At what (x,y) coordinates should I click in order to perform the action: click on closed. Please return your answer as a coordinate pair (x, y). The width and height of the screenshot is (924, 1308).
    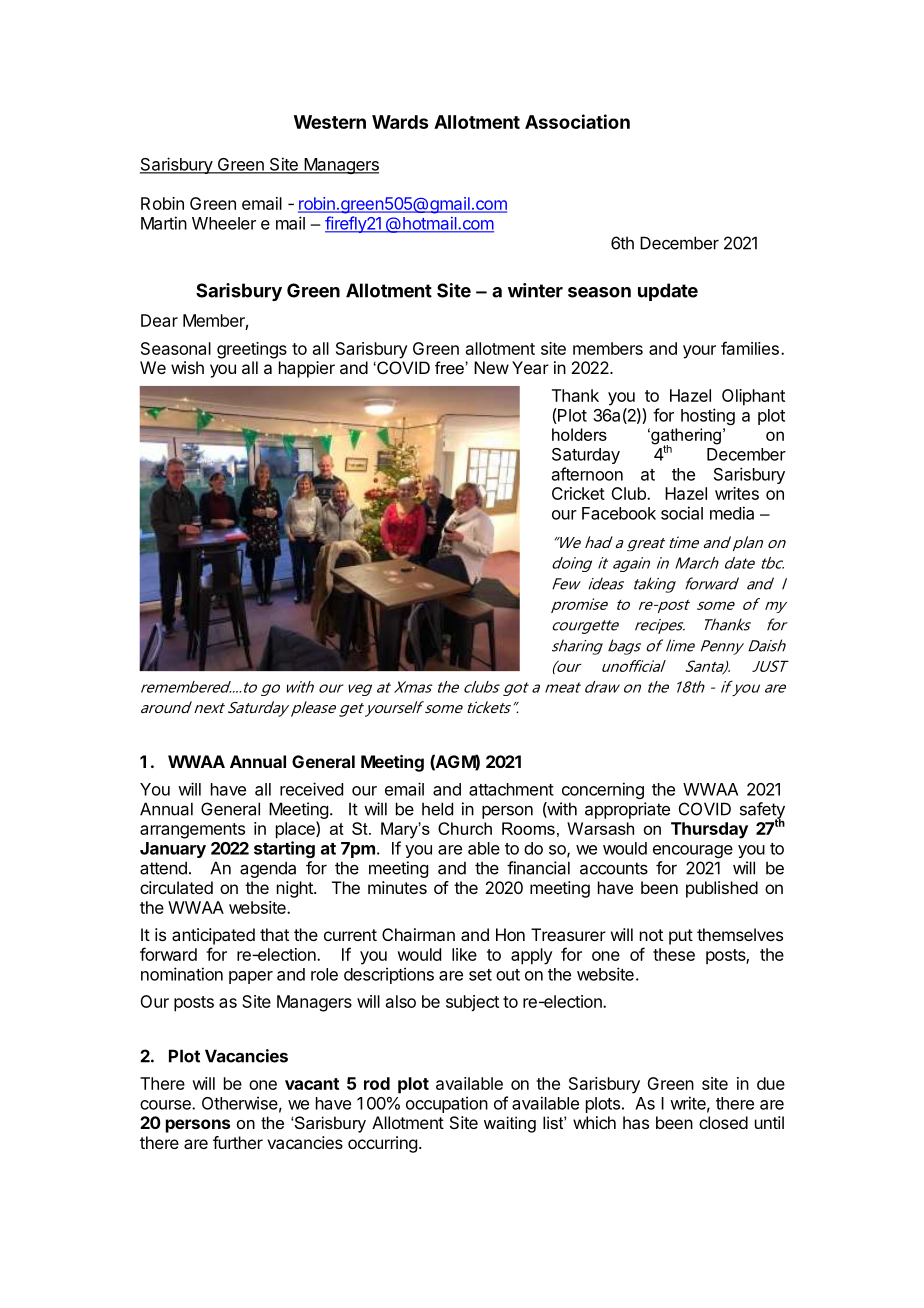
    Looking at the image, I should click on (723, 1122).
